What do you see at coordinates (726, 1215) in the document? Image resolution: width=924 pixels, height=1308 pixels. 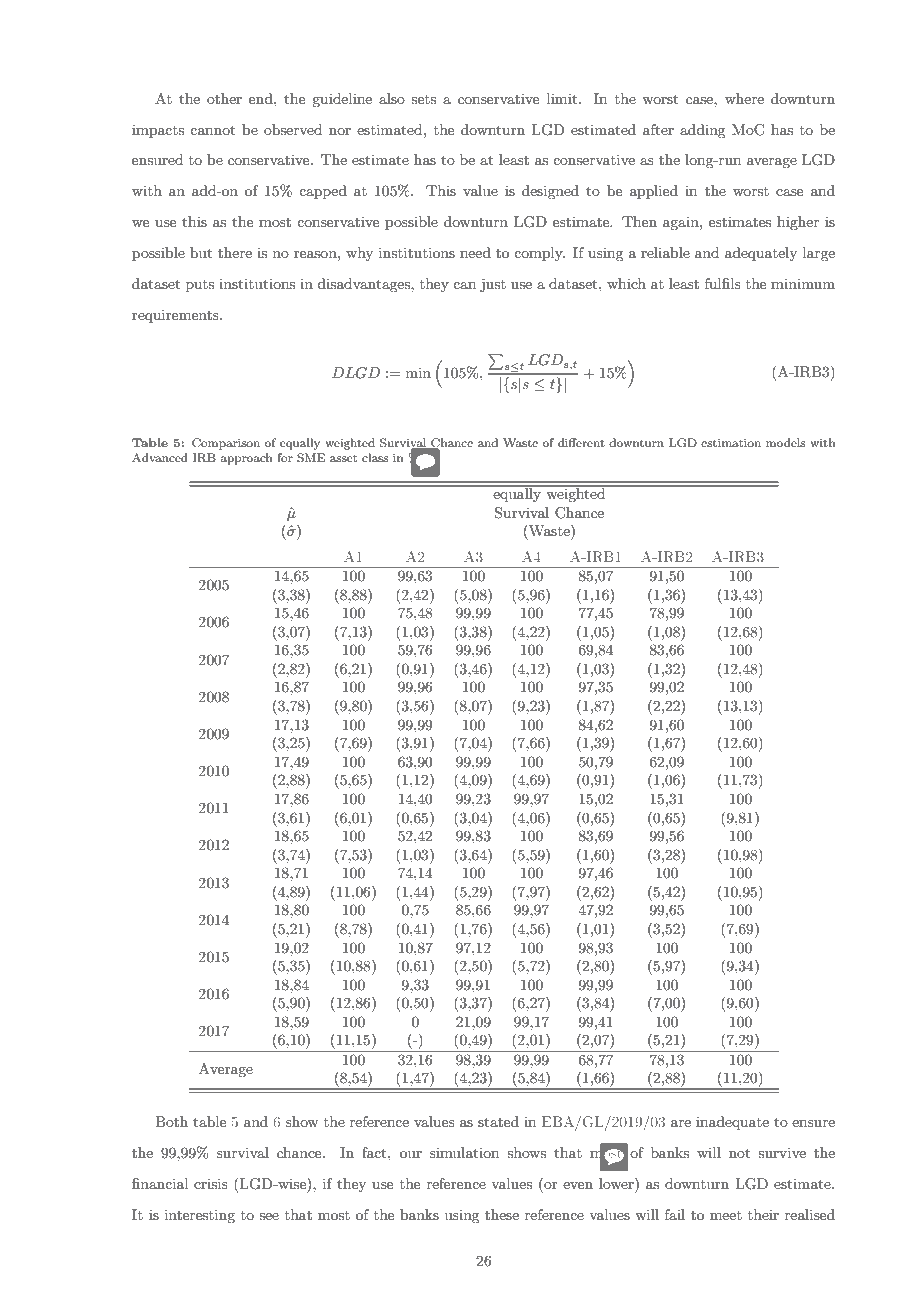 I see `meet` at bounding box center [726, 1215].
